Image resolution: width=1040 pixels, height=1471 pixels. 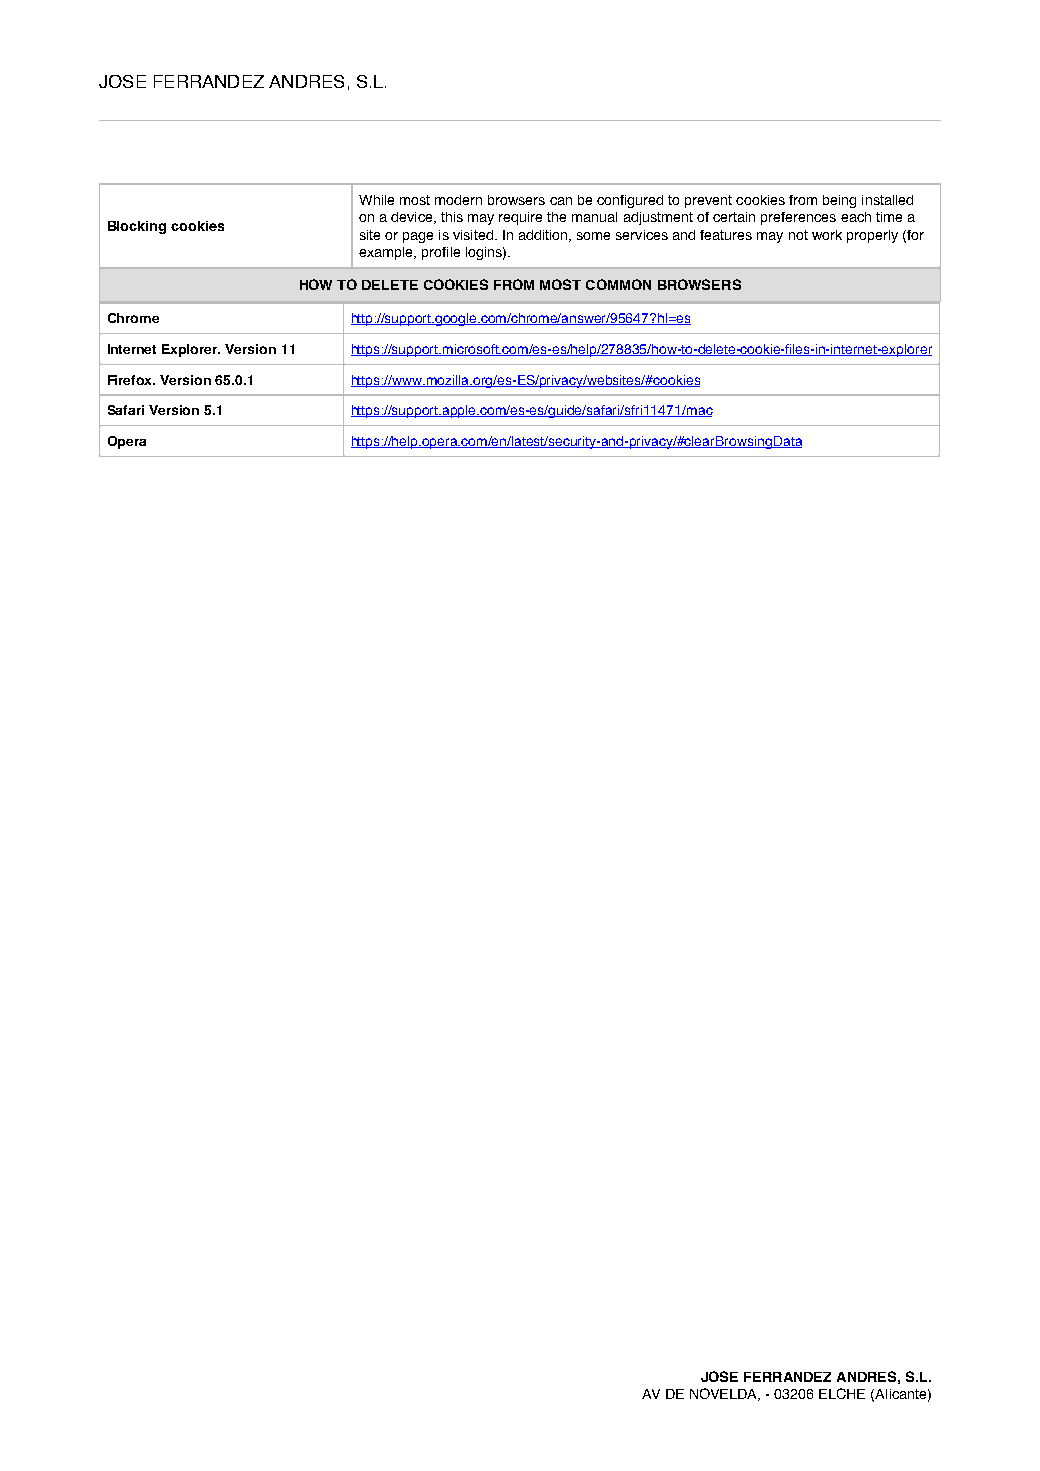 I want to click on services, so click(x=642, y=235).
